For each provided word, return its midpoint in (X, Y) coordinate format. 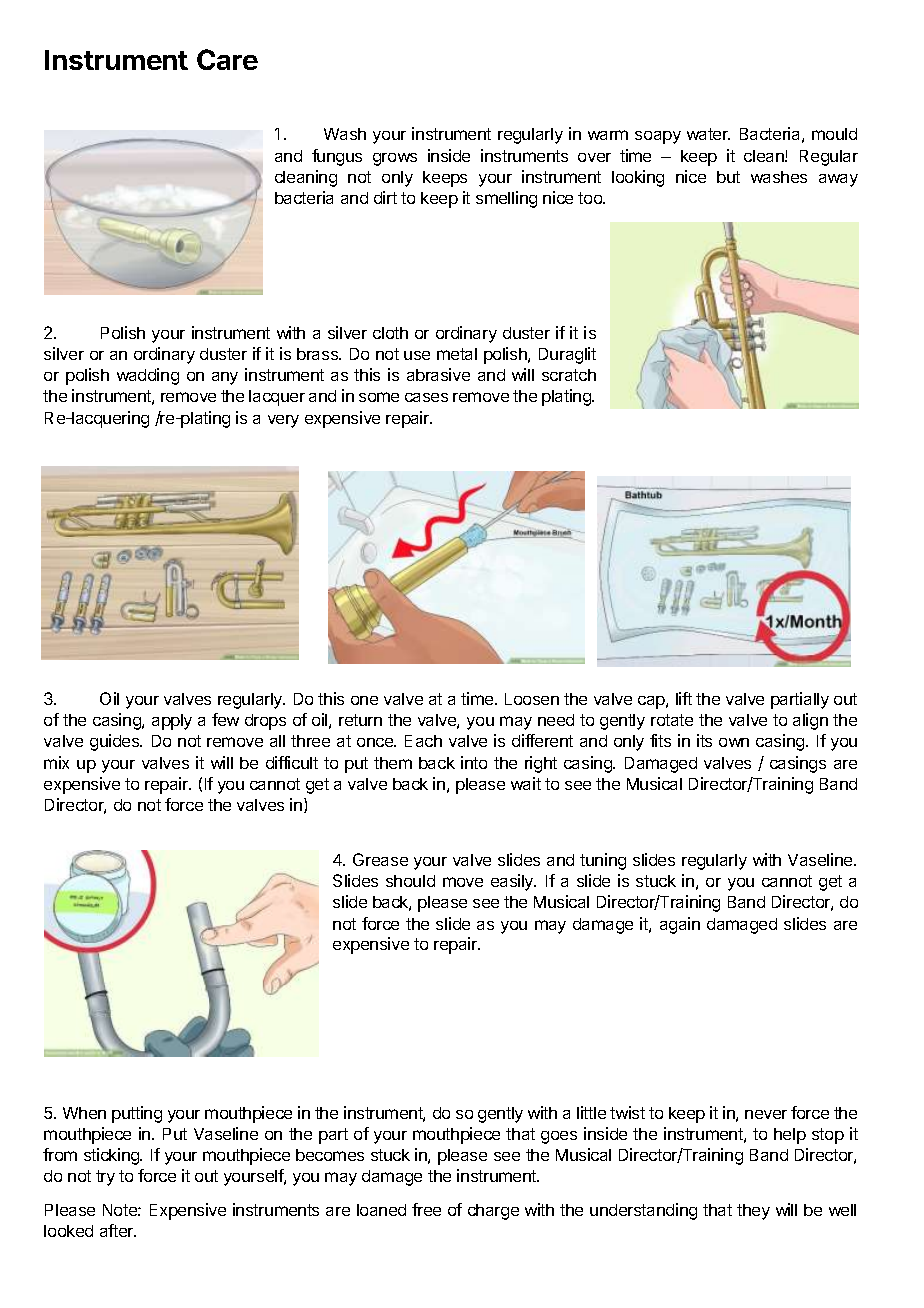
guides (116, 742)
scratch (569, 375)
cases (426, 397)
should (410, 881)
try (105, 1178)
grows (395, 159)
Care (227, 59)
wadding (148, 376)
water (708, 134)
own (734, 742)
